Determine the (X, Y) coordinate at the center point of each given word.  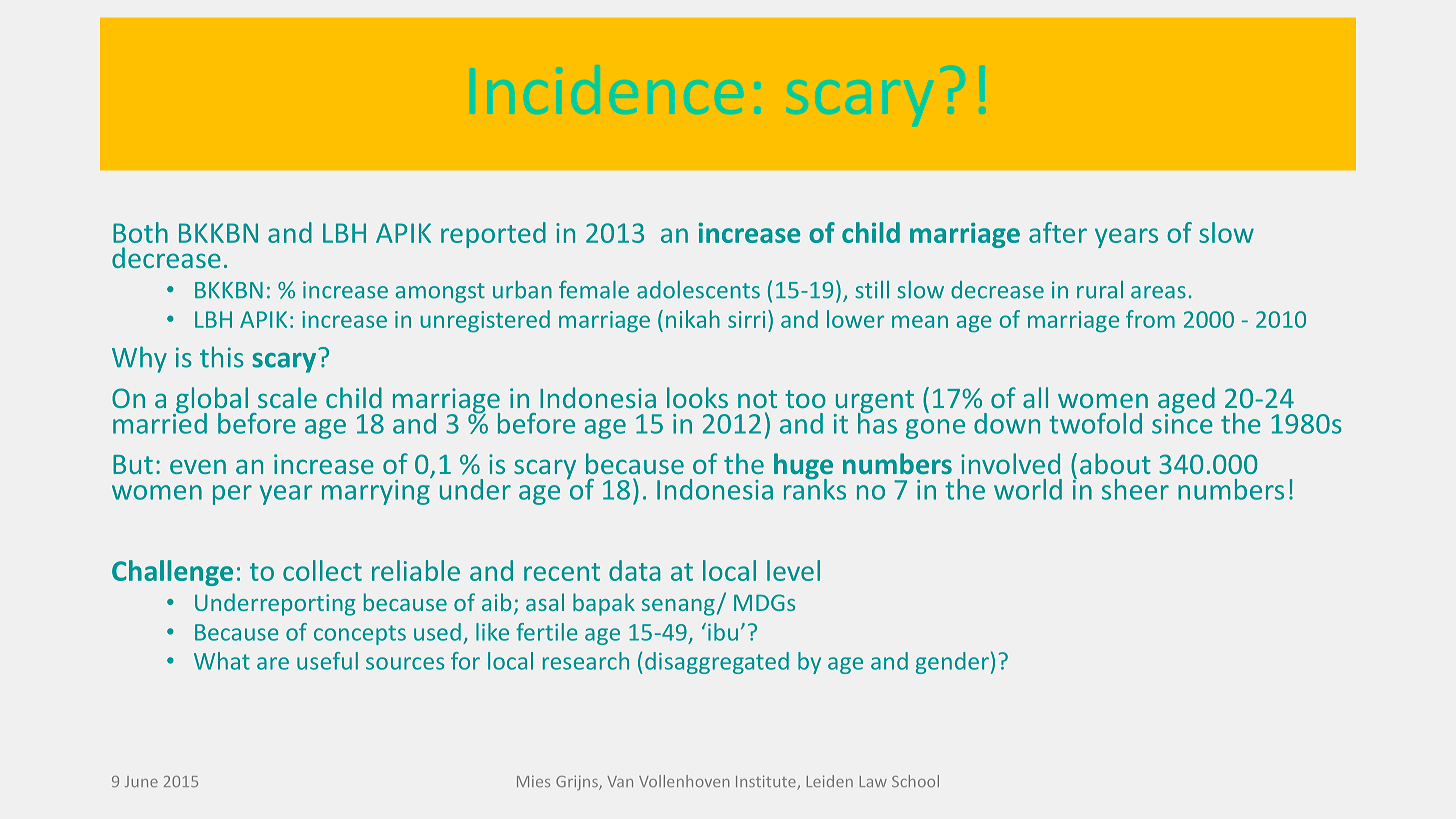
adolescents (698, 290)
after (1058, 232)
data (634, 570)
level (793, 570)
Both (140, 232)
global (211, 401)
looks (697, 397)
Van (620, 781)
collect (322, 570)
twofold (1095, 423)
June (141, 781)
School (915, 781)
